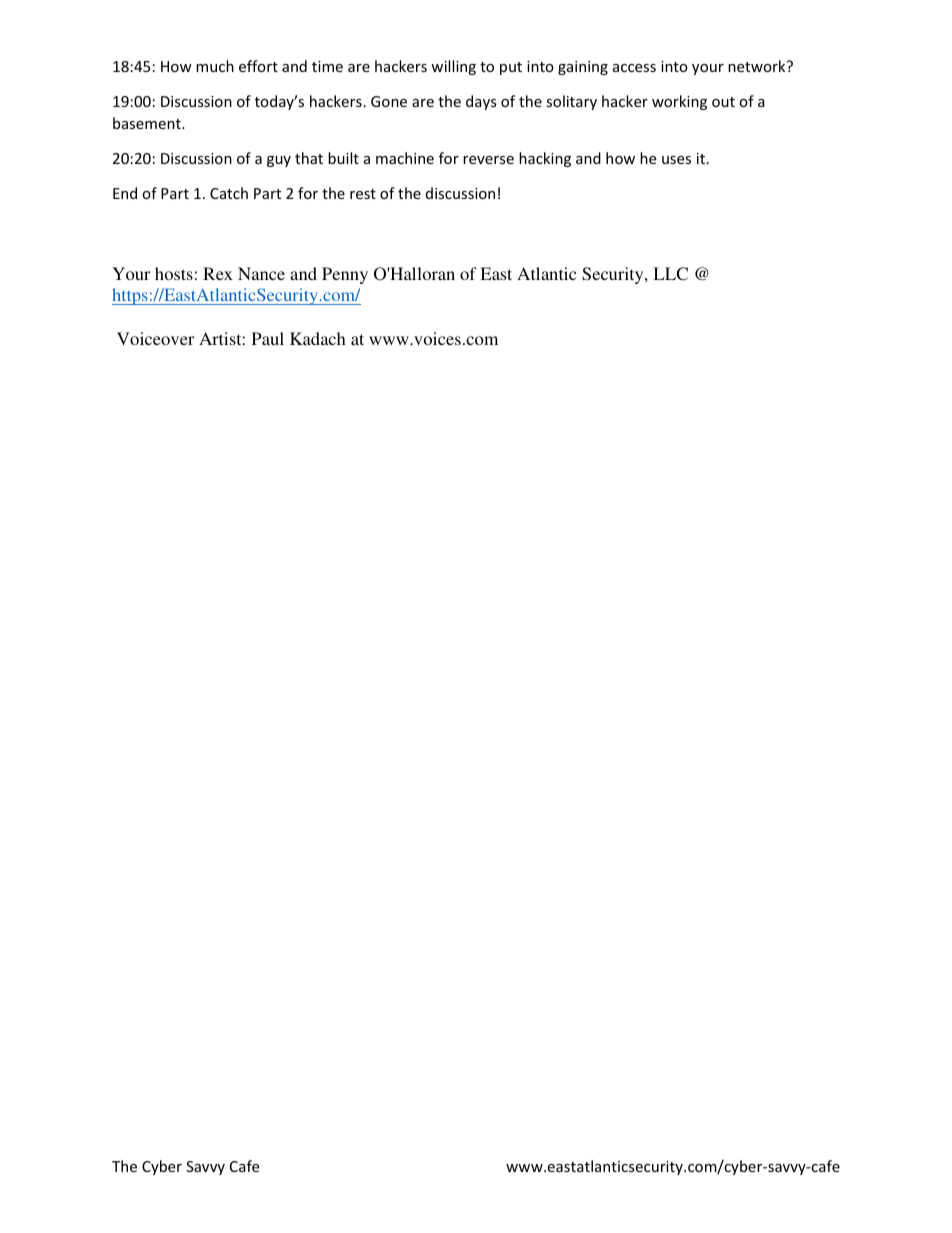  I want to click on Rex, so click(218, 273).
